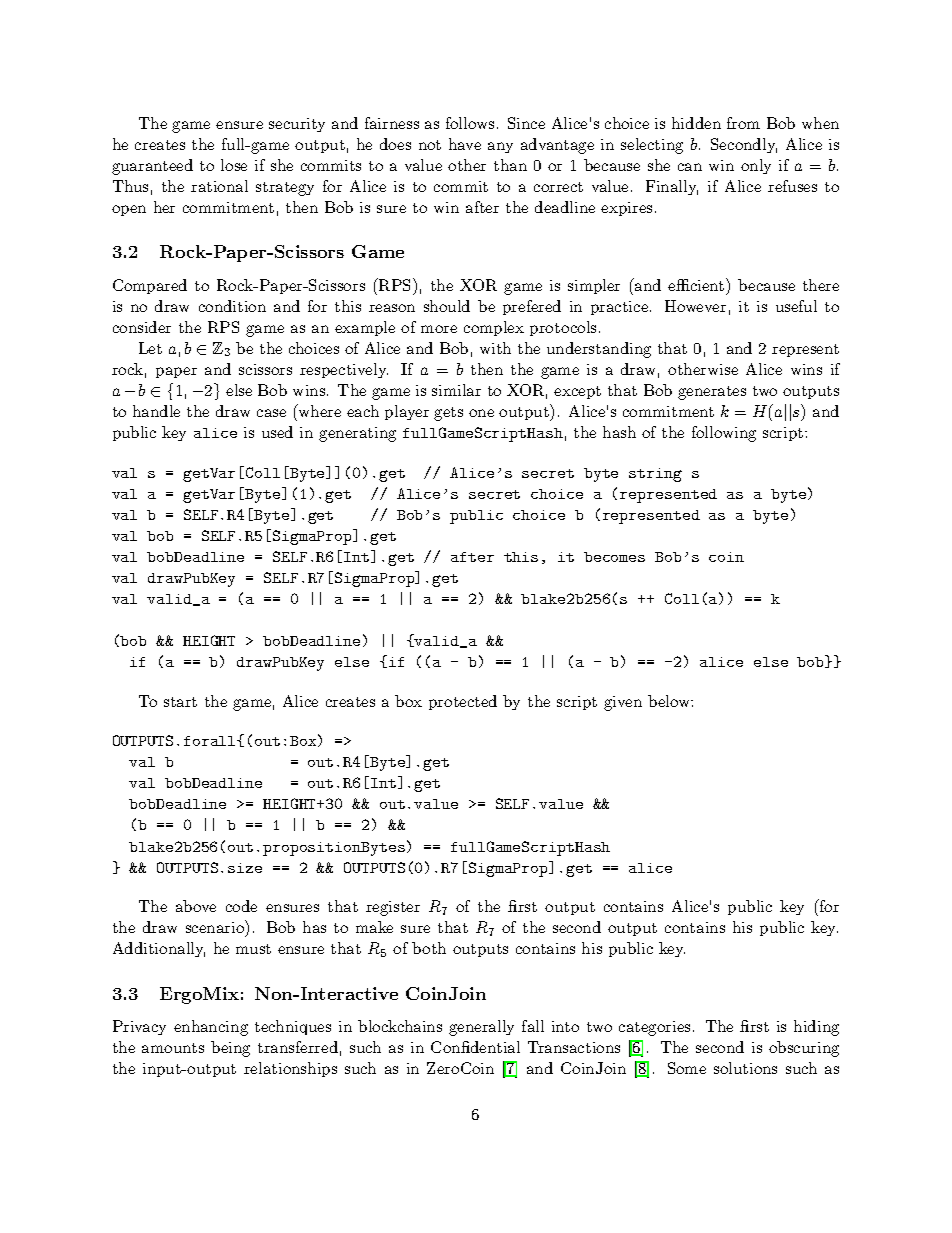  I want to click on start, so click(180, 702).
